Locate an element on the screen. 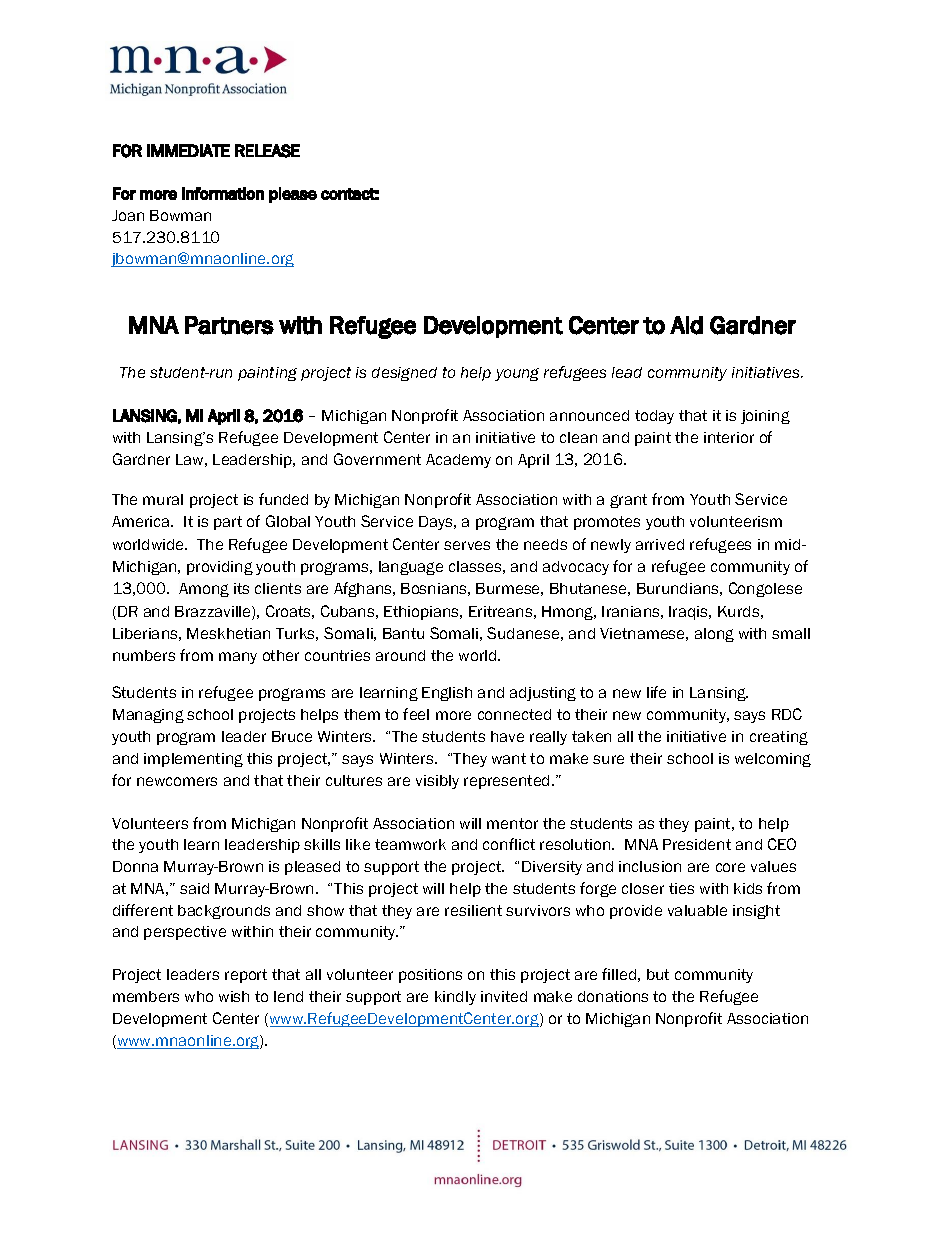 This screenshot has height=1233, width=952. information is located at coordinates (223, 193).
